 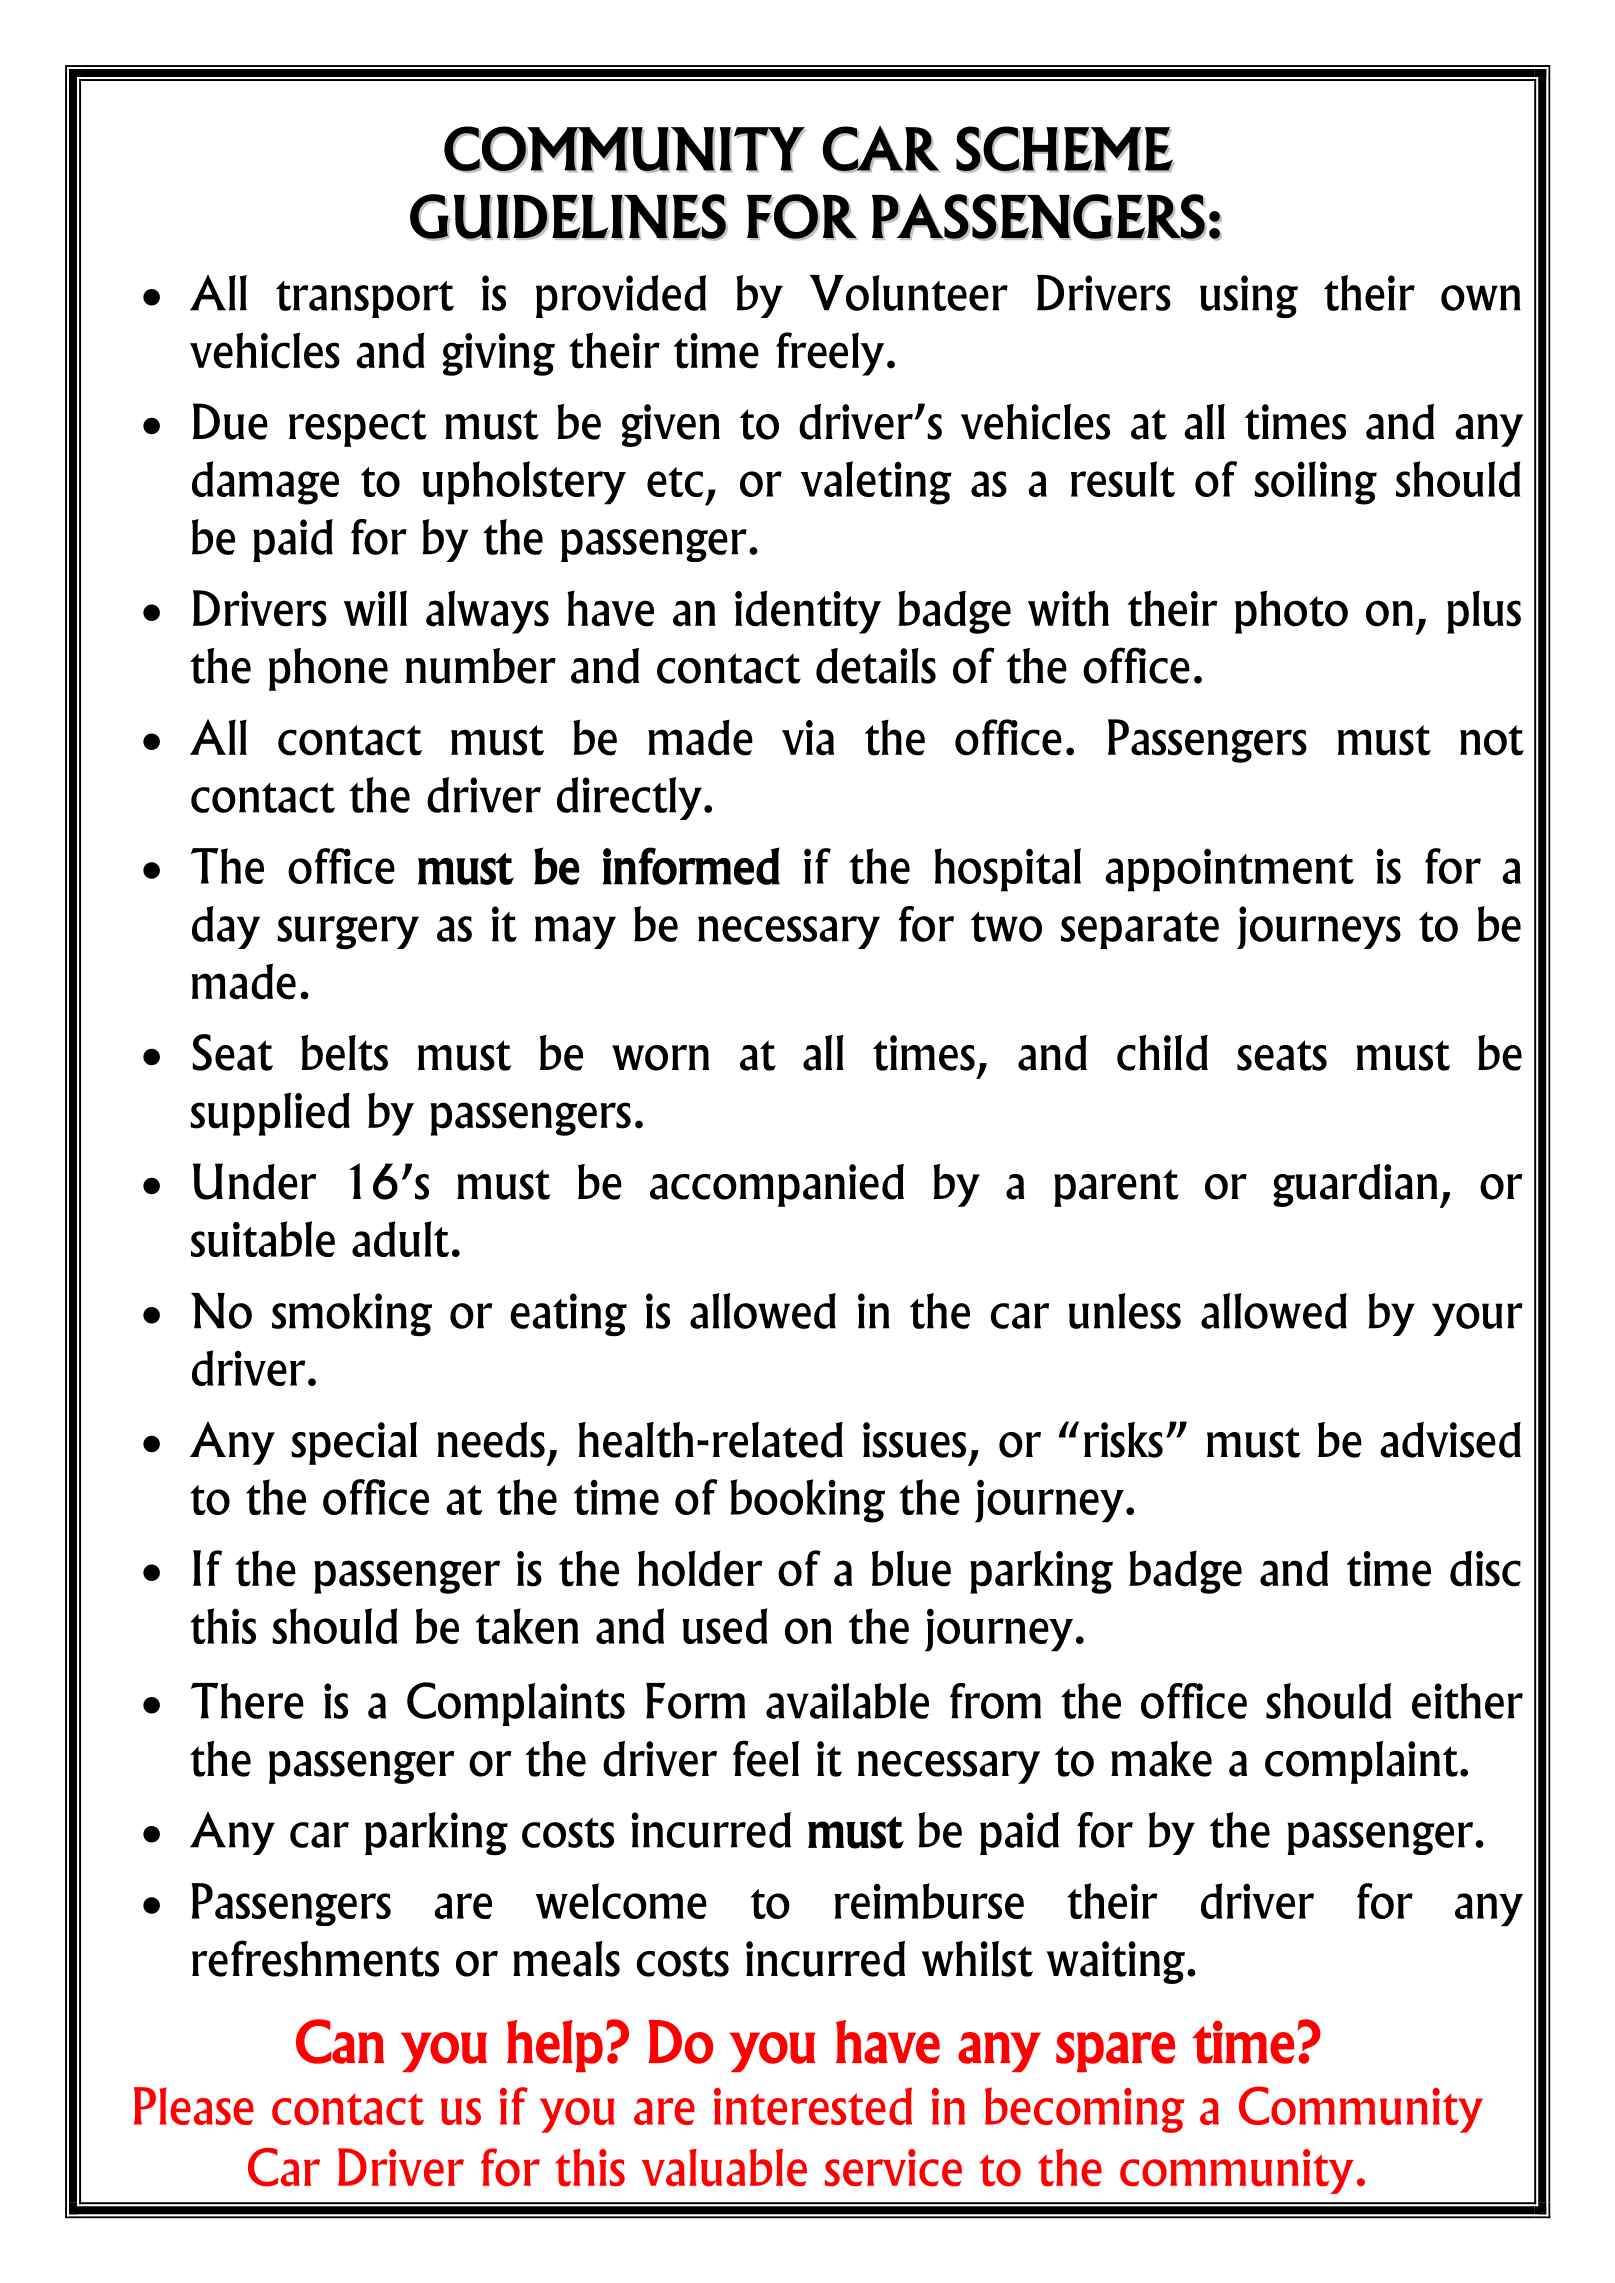 What do you see at coordinates (1006, 926) in the screenshot?
I see `two` at bounding box center [1006, 926].
